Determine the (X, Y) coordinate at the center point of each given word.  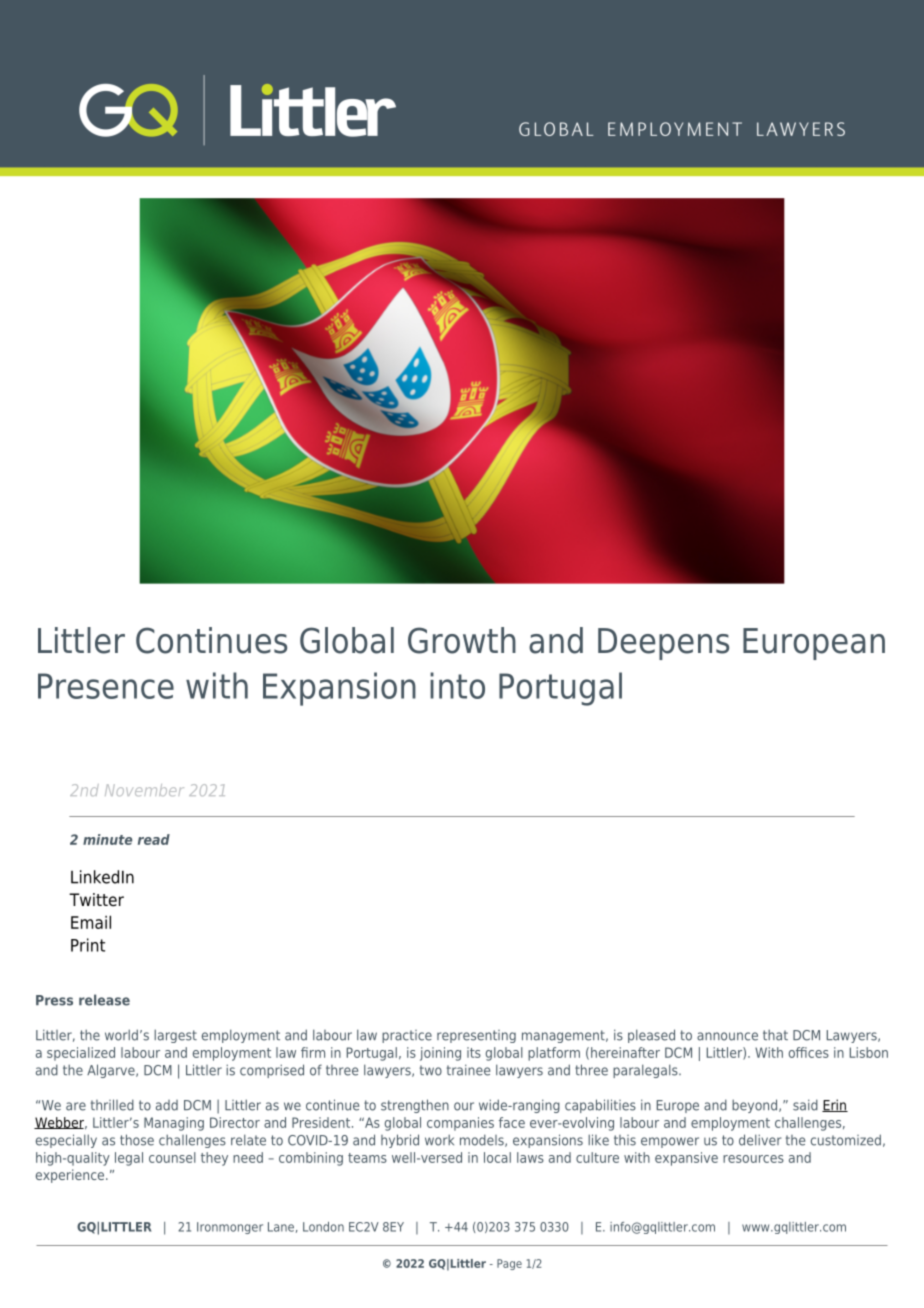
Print (88, 945)
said (805, 1105)
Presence (106, 686)
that (775, 1035)
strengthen (415, 1106)
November (144, 790)
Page (509, 1264)
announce (727, 1036)
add (167, 1105)
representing (476, 1036)
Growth (462, 640)
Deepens (663, 644)
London (323, 1227)
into (457, 685)
